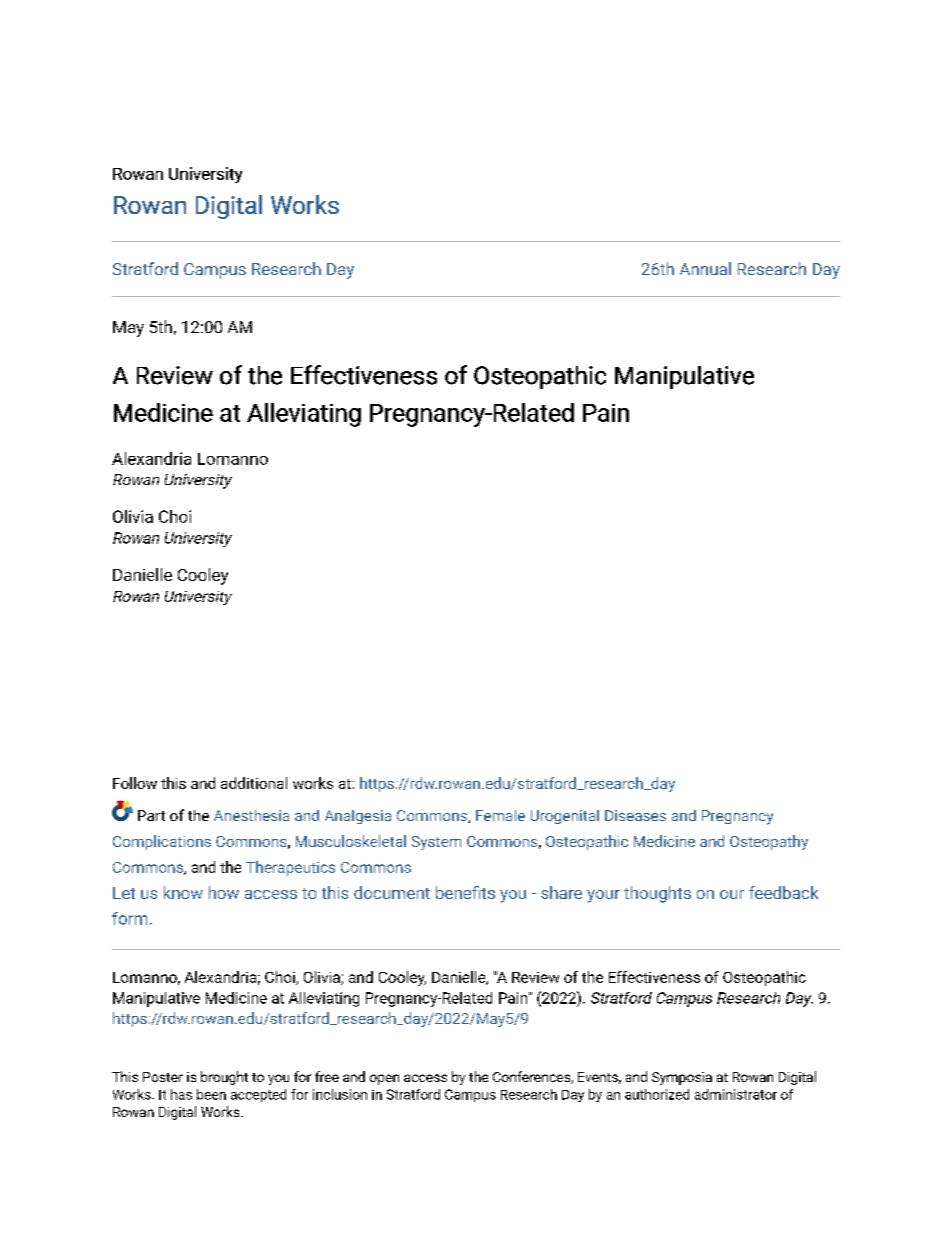 This image has width=952, height=1233. I want to click on Annual, so click(705, 268).
